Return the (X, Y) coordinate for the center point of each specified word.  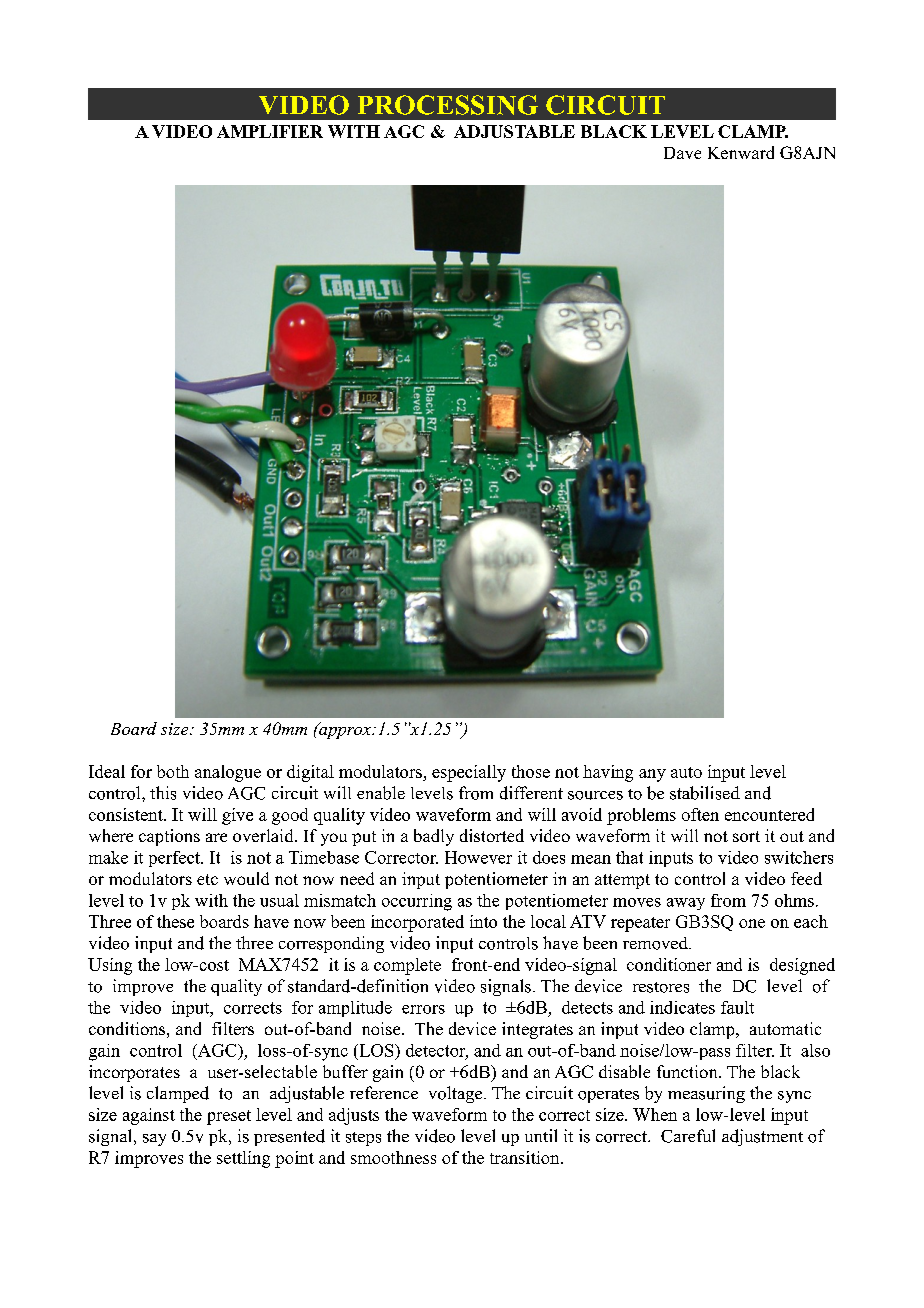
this (163, 793)
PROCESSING (448, 105)
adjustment (762, 1137)
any (652, 775)
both (173, 771)
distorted (492, 835)
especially (469, 773)
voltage (457, 1094)
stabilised (705, 793)
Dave (682, 153)
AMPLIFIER (270, 131)
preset (229, 1117)
